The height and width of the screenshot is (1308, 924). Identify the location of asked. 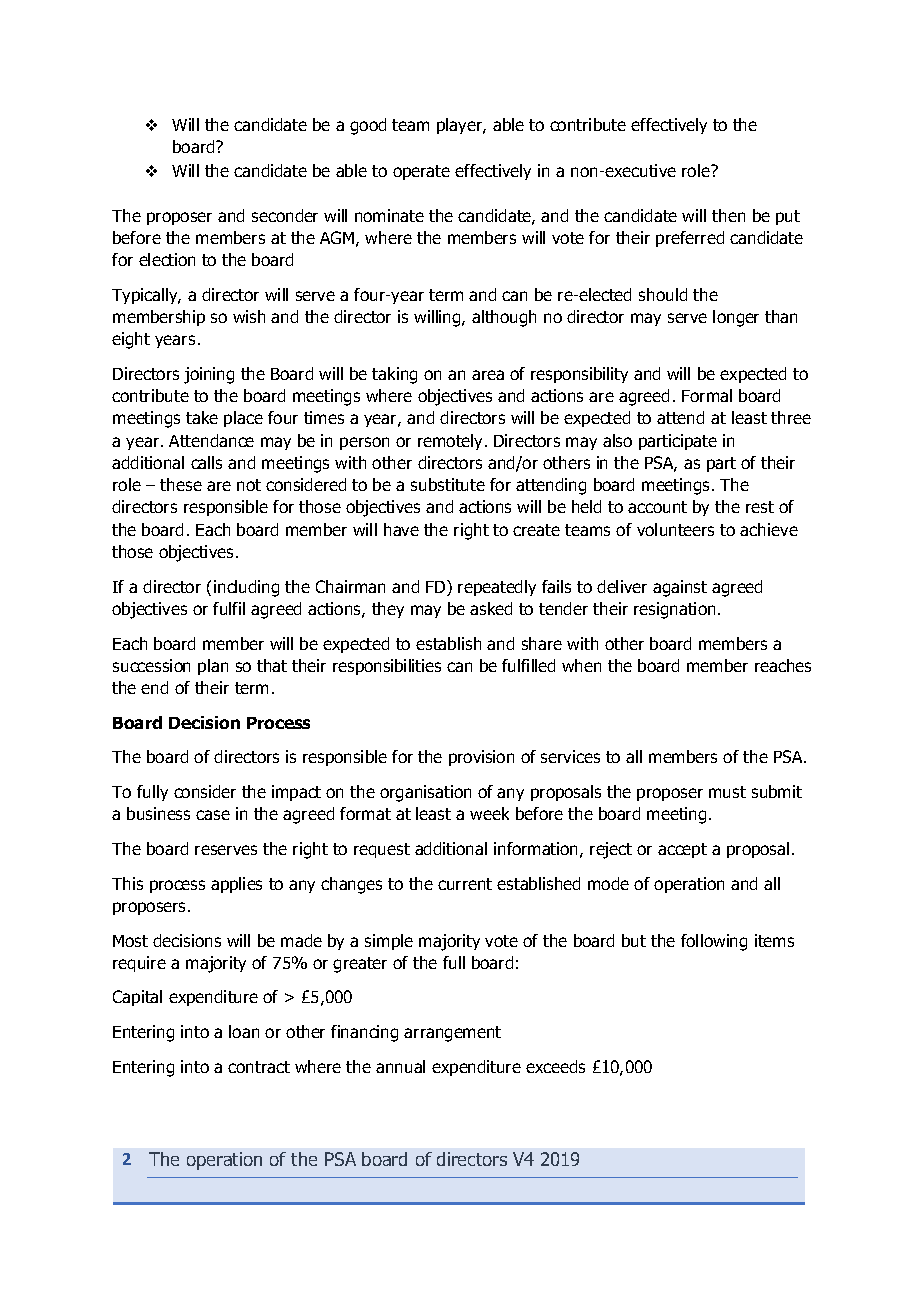
(491, 608).
